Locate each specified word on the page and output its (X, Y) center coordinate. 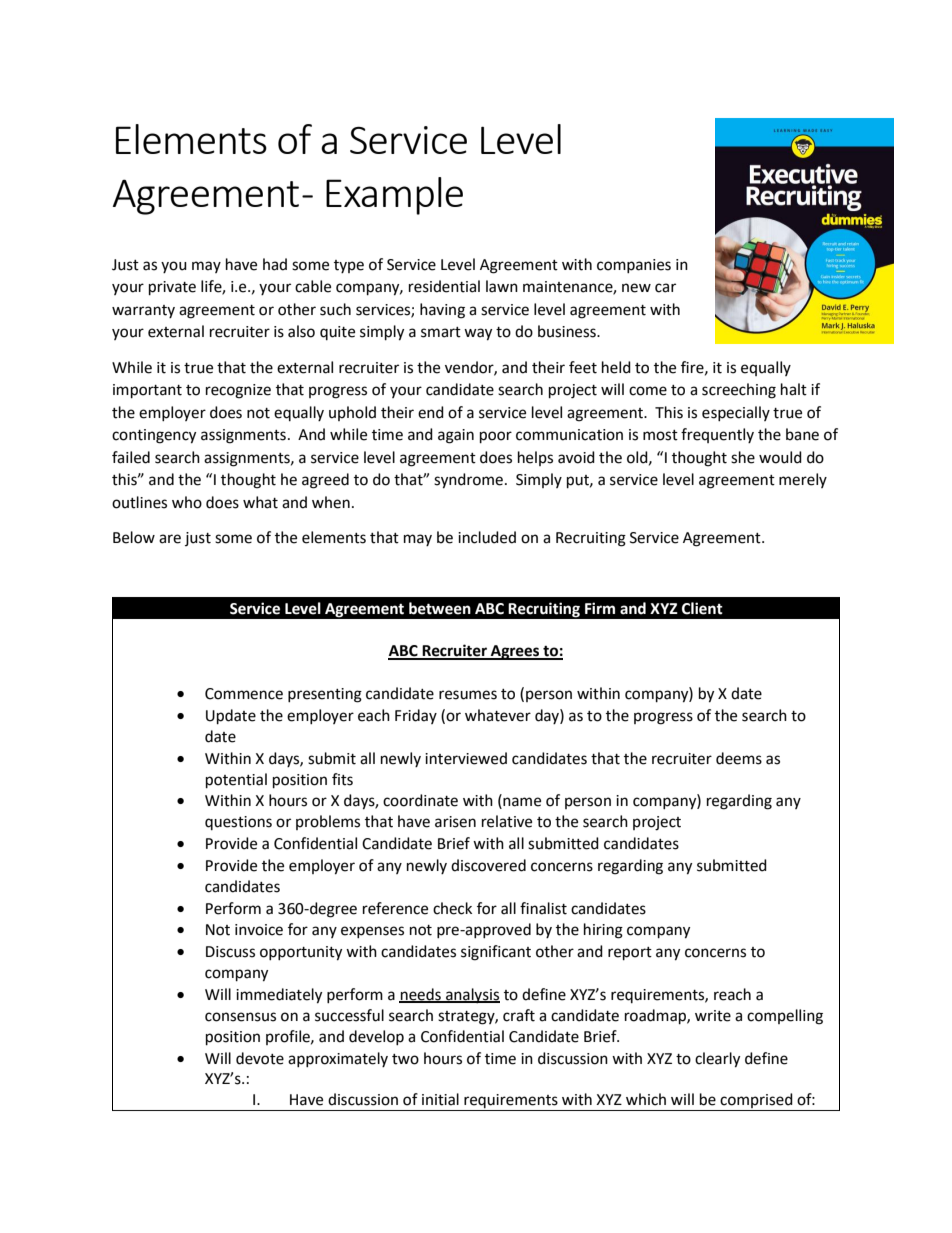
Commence (244, 694)
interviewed (466, 758)
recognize (238, 391)
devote (260, 1058)
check (452, 908)
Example (394, 196)
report (630, 954)
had (275, 264)
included (487, 537)
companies (634, 266)
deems (739, 758)
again (456, 436)
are (170, 539)
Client (702, 608)
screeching (739, 391)
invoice (259, 930)
